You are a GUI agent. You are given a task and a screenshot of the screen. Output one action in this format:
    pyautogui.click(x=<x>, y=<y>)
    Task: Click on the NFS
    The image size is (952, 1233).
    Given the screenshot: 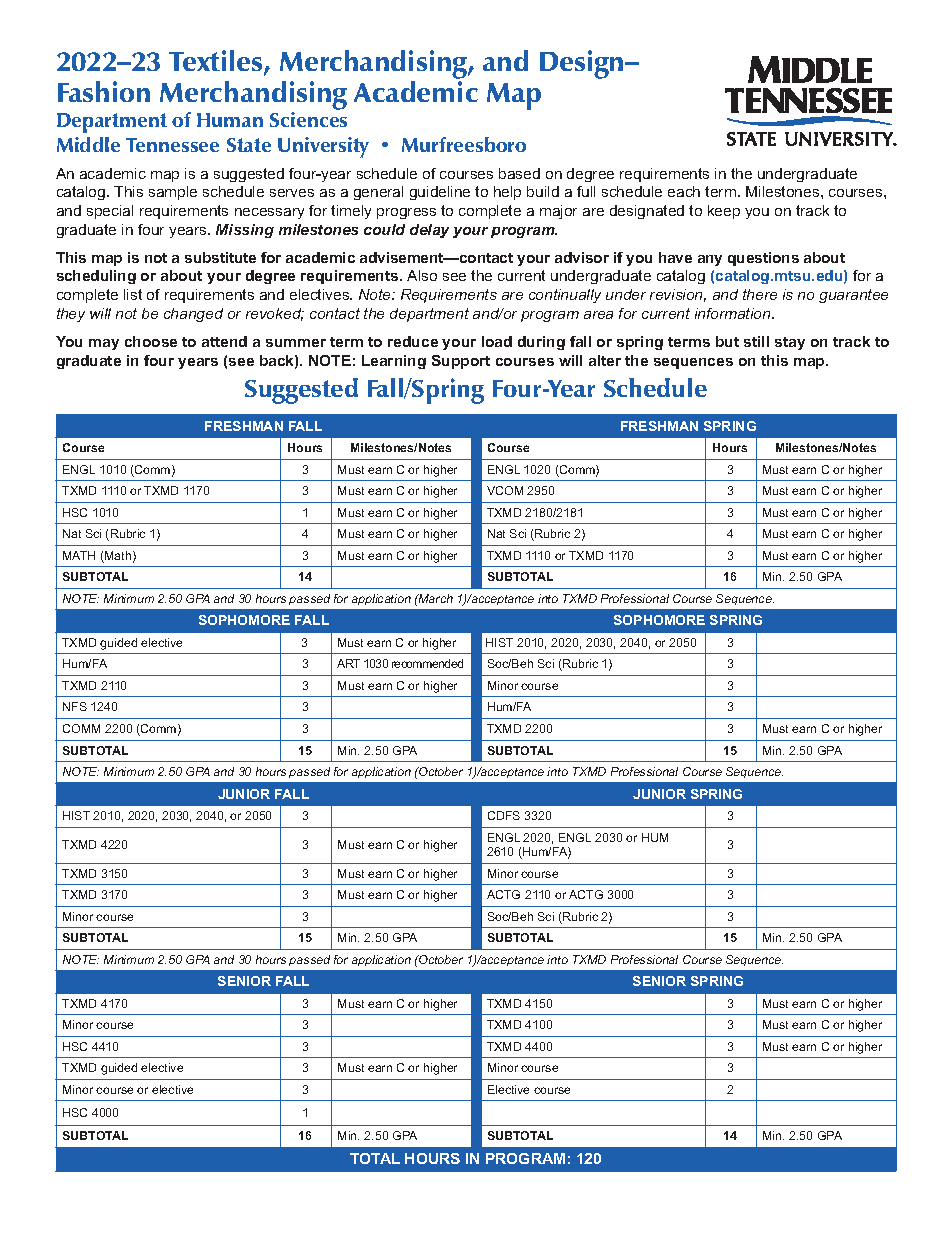 What is the action you would take?
    pyautogui.click(x=75, y=706)
